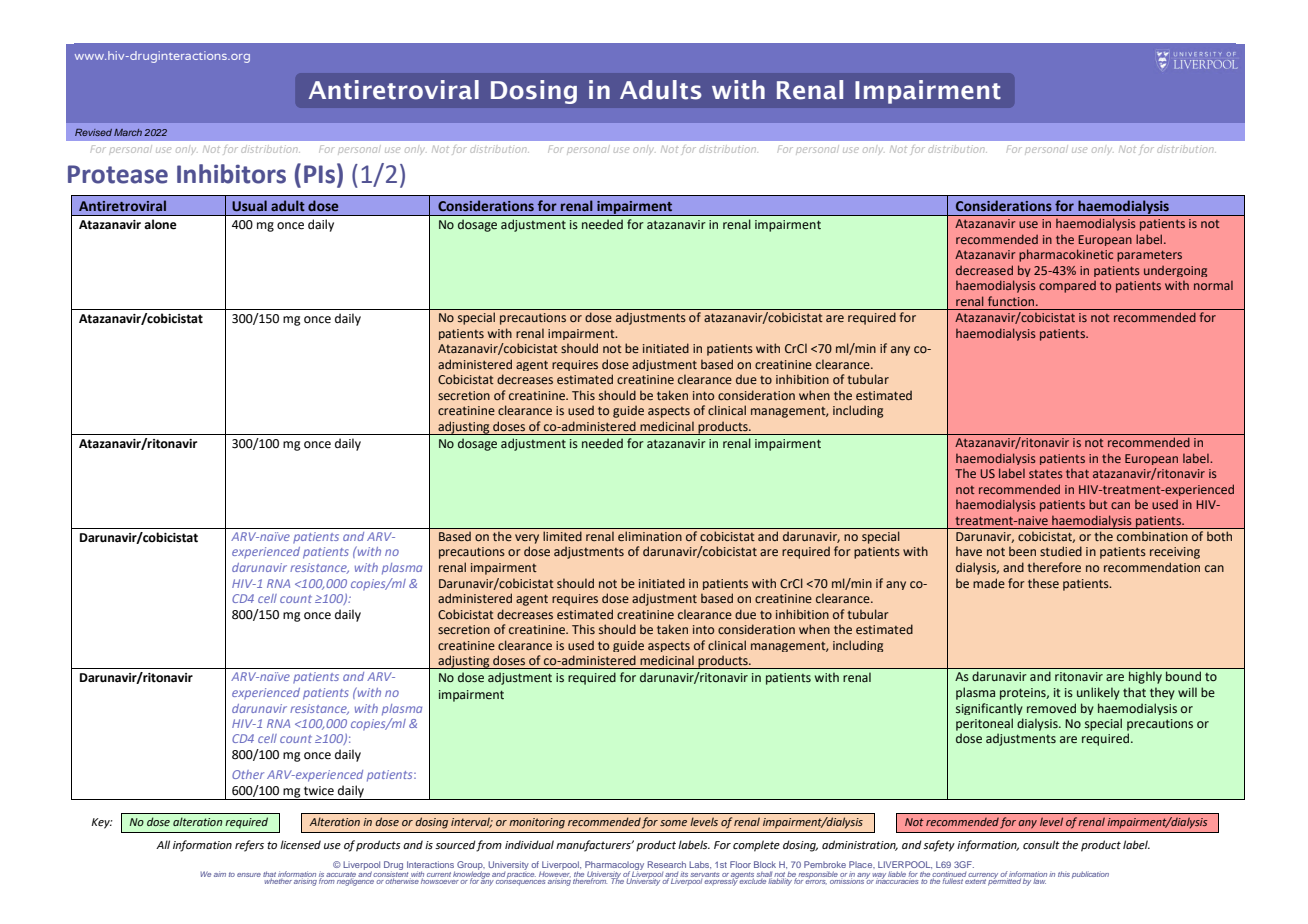 The height and width of the screenshot is (924, 1308). What do you see at coordinates (1090, 875) in the screenshot?
I see `publication` at bounding box center [1090, 875].
